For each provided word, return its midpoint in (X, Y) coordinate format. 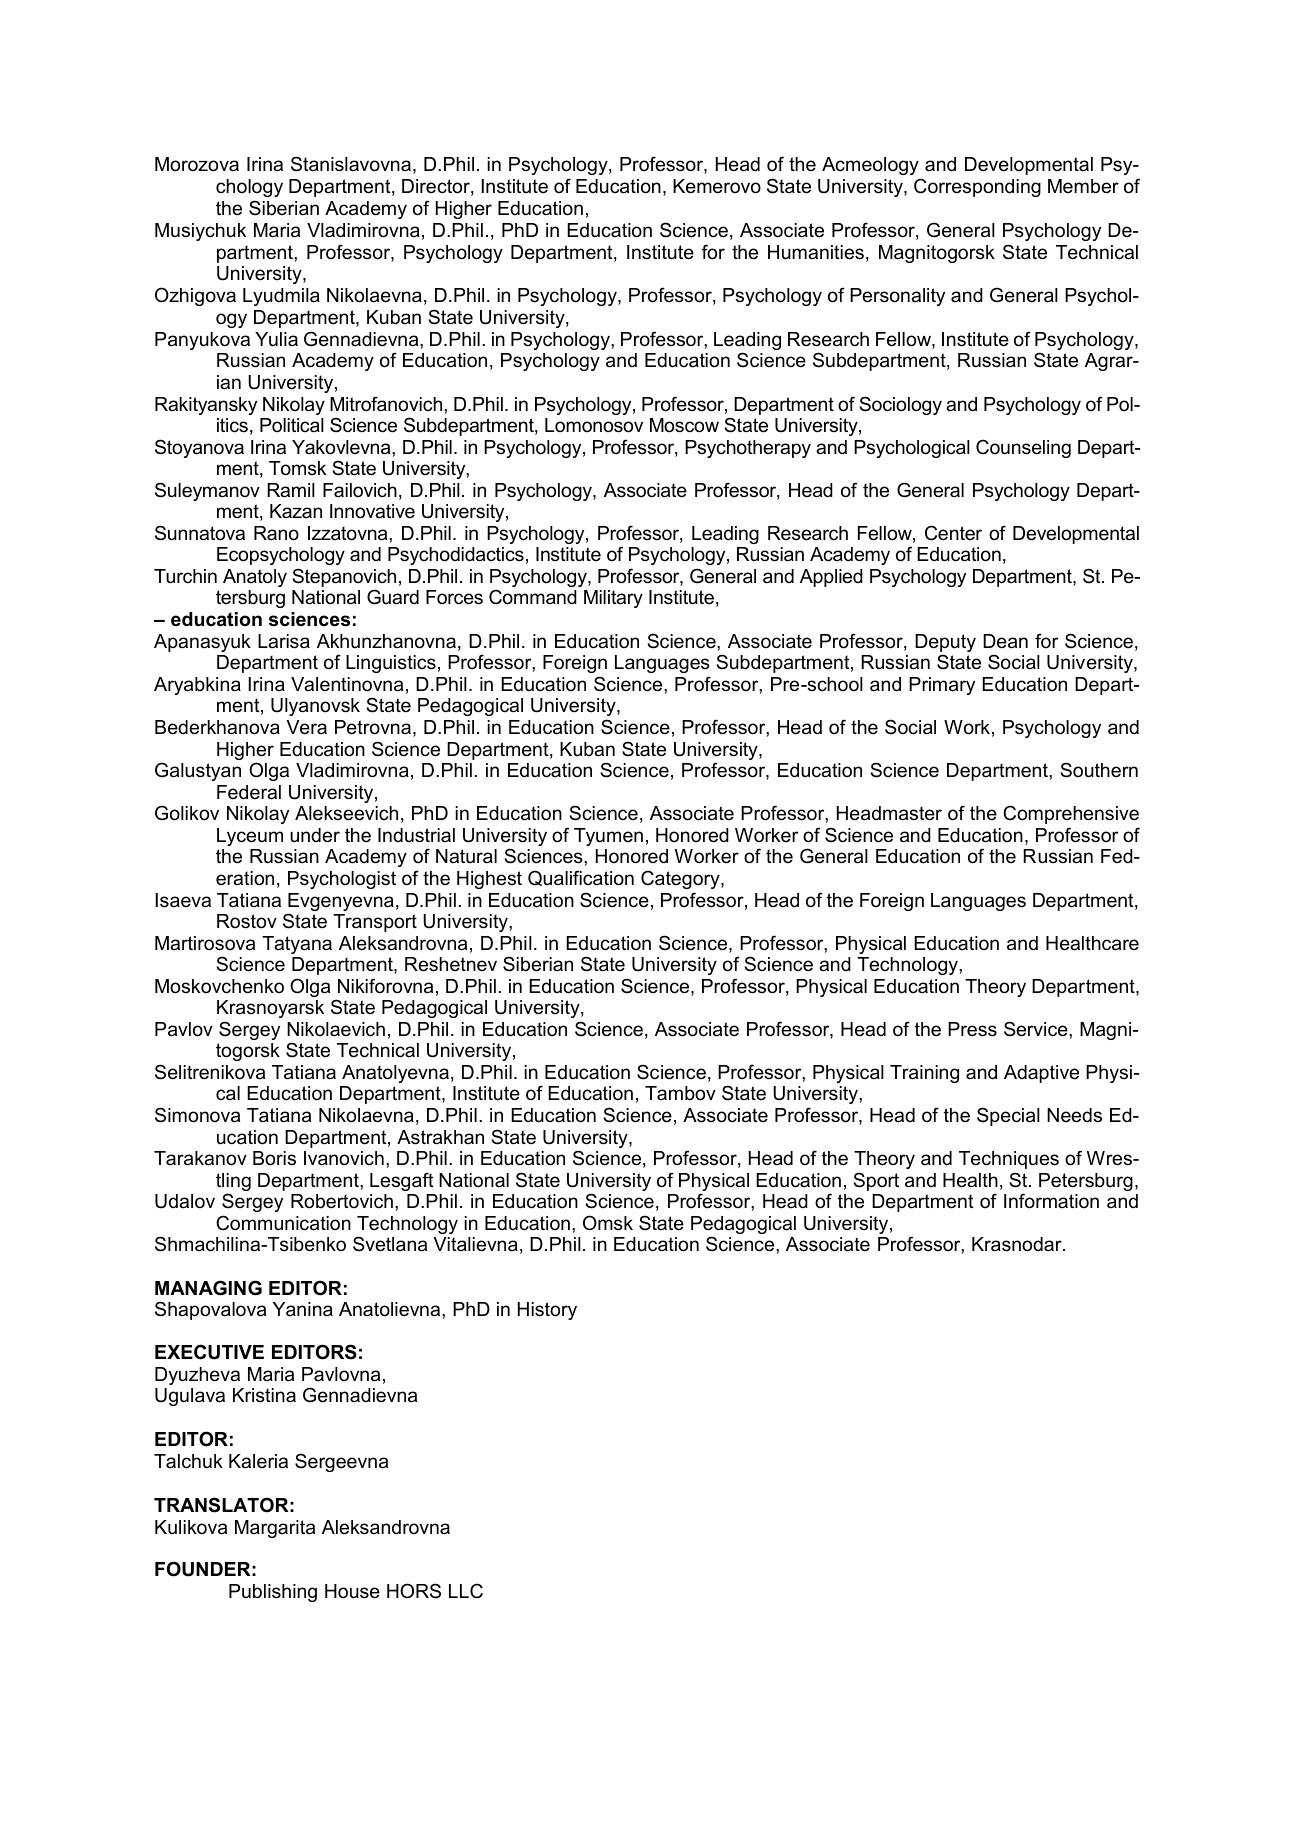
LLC (466, 1591)
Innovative (372, 511)
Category (681, 879)
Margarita (275, 1529)
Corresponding (977, 187)
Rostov (247, 921)
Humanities (816, 252)
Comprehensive (1071, 814)
